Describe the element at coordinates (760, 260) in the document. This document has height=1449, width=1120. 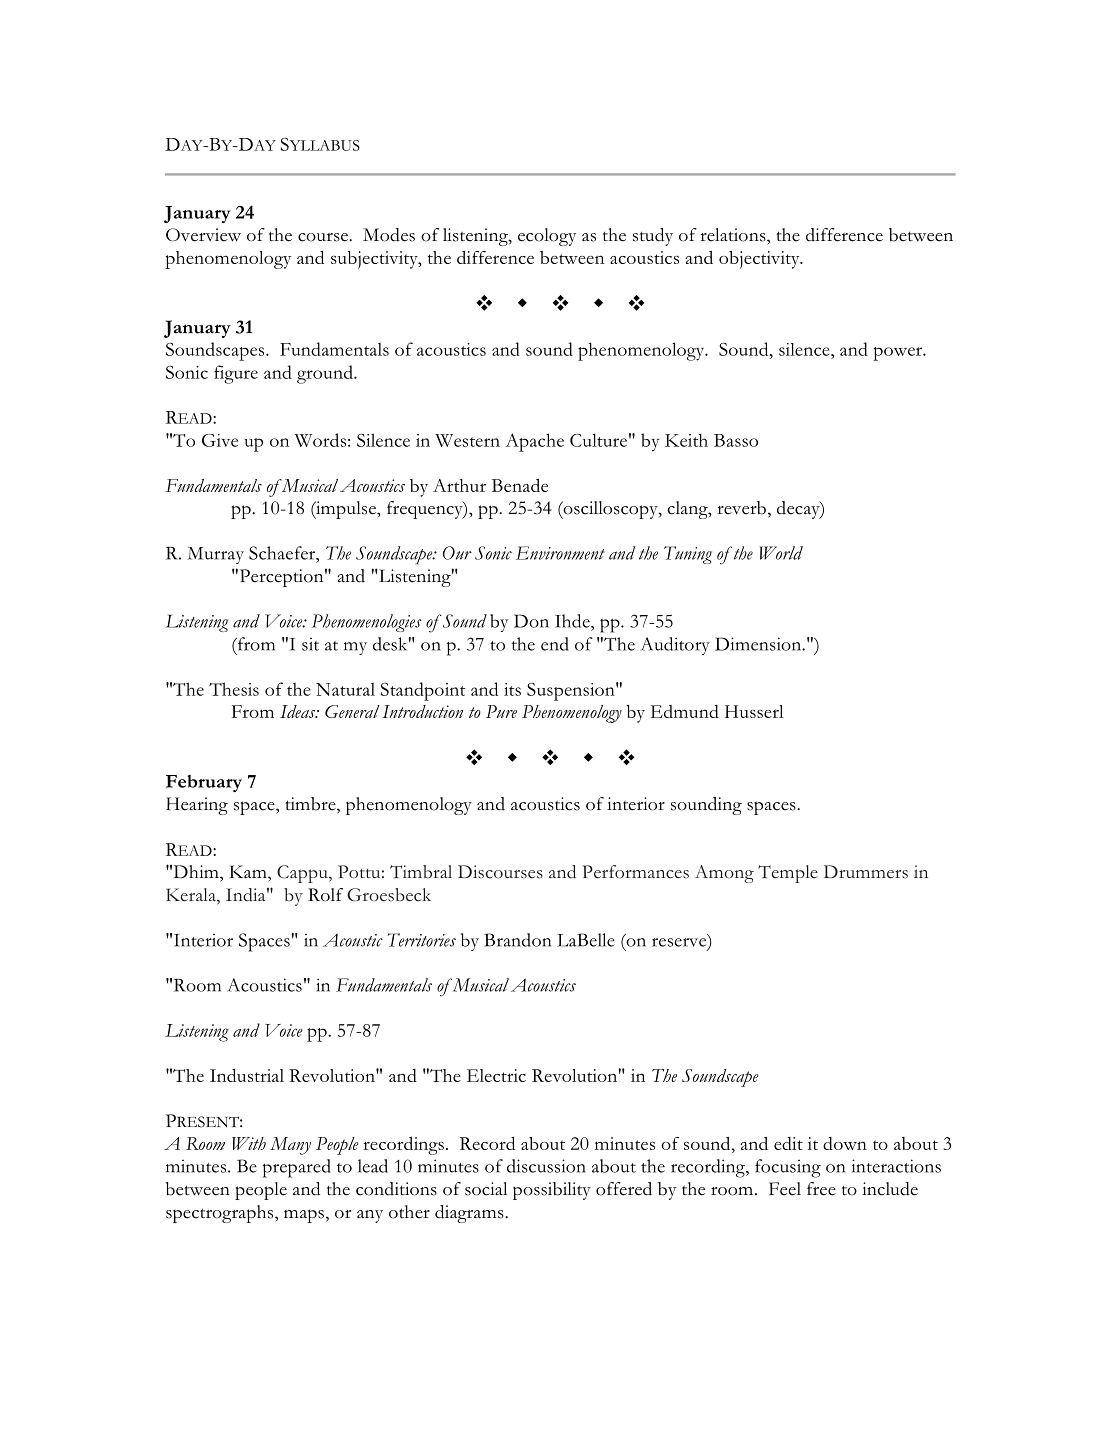
I see `objectivity` at that location.
